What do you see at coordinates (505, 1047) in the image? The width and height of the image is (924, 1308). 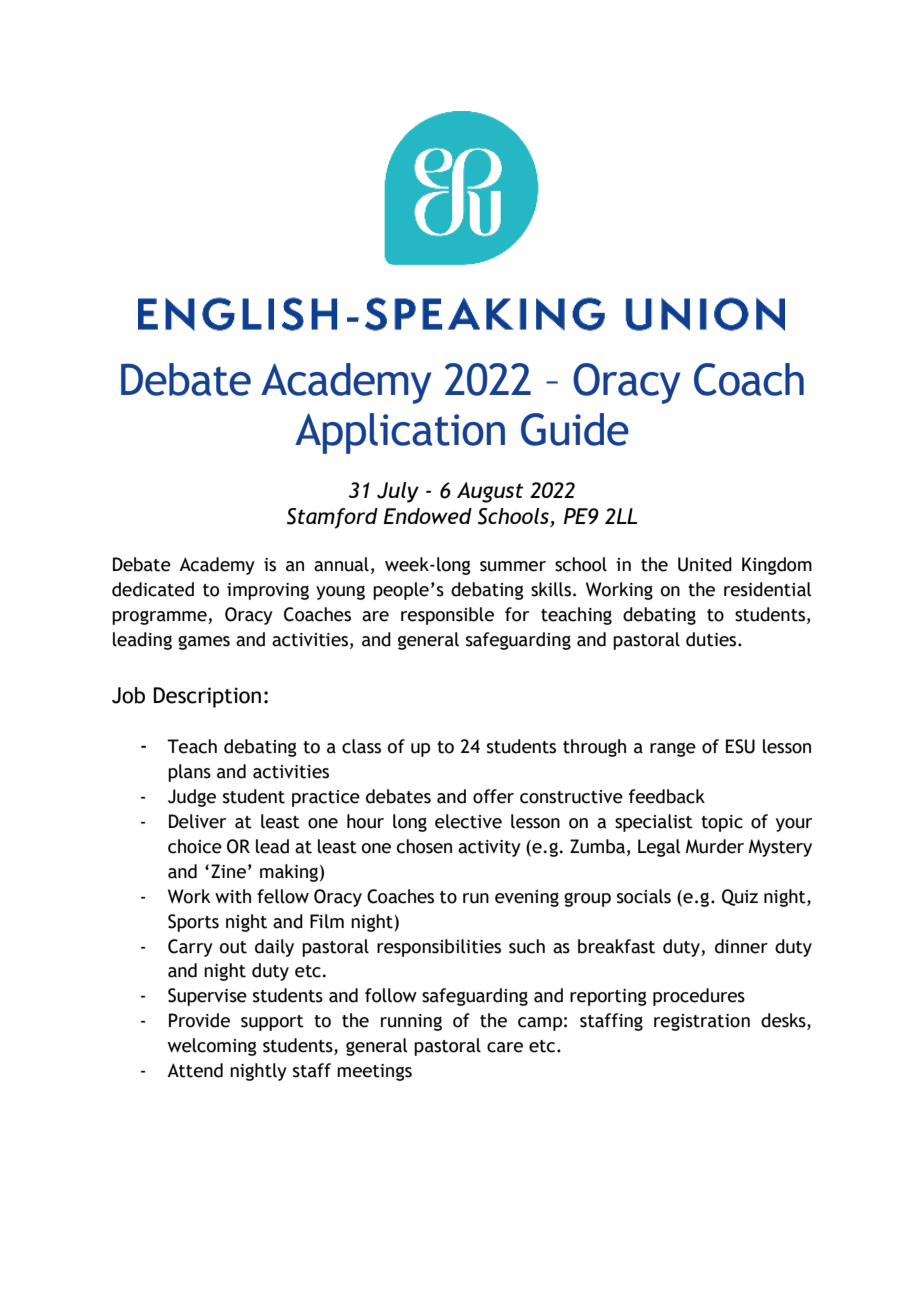 I see `care` at bounding box center [505, 1047].
